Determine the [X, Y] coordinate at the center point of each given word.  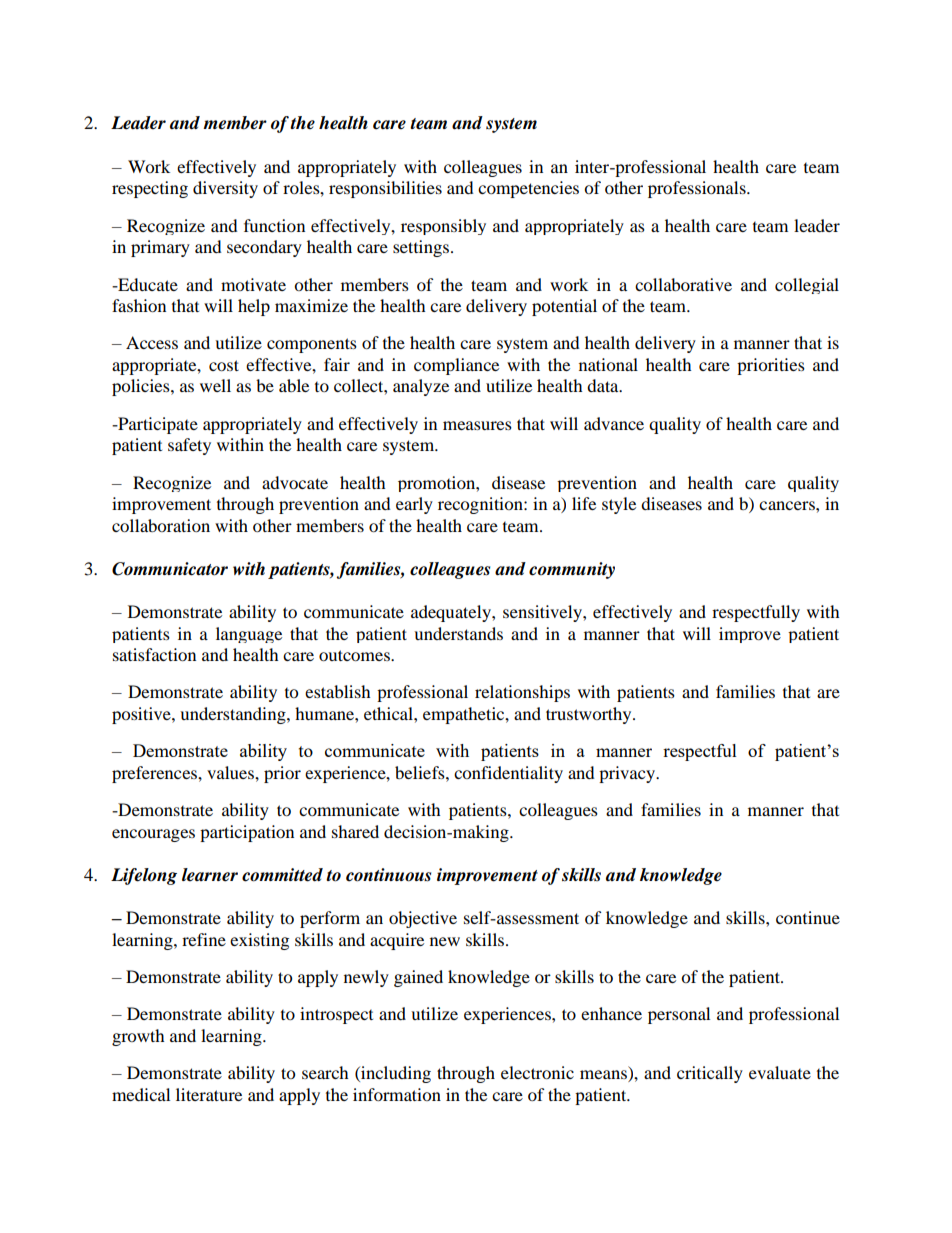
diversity [225, 189]
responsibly [443, 227]
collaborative [683, 284]
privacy [628, 774]
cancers [788, 505]
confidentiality [508, 774]
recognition [481, 505]
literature [209, 1094]
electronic [537, 1072]
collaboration [161, 525]
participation [247, 833]
